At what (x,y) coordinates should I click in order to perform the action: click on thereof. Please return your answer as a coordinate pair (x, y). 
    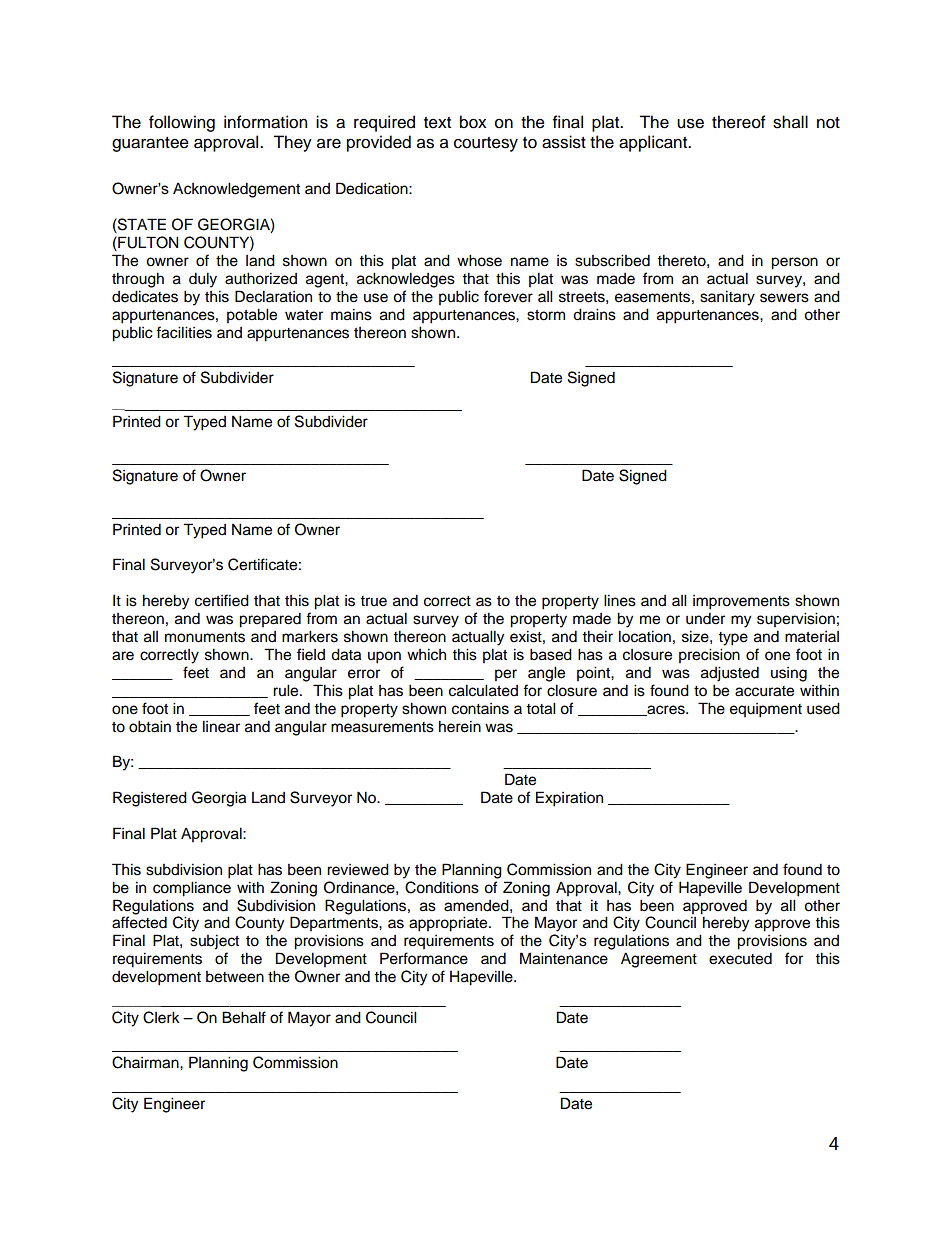
    Looking at the image, I should click on (739, 122).
